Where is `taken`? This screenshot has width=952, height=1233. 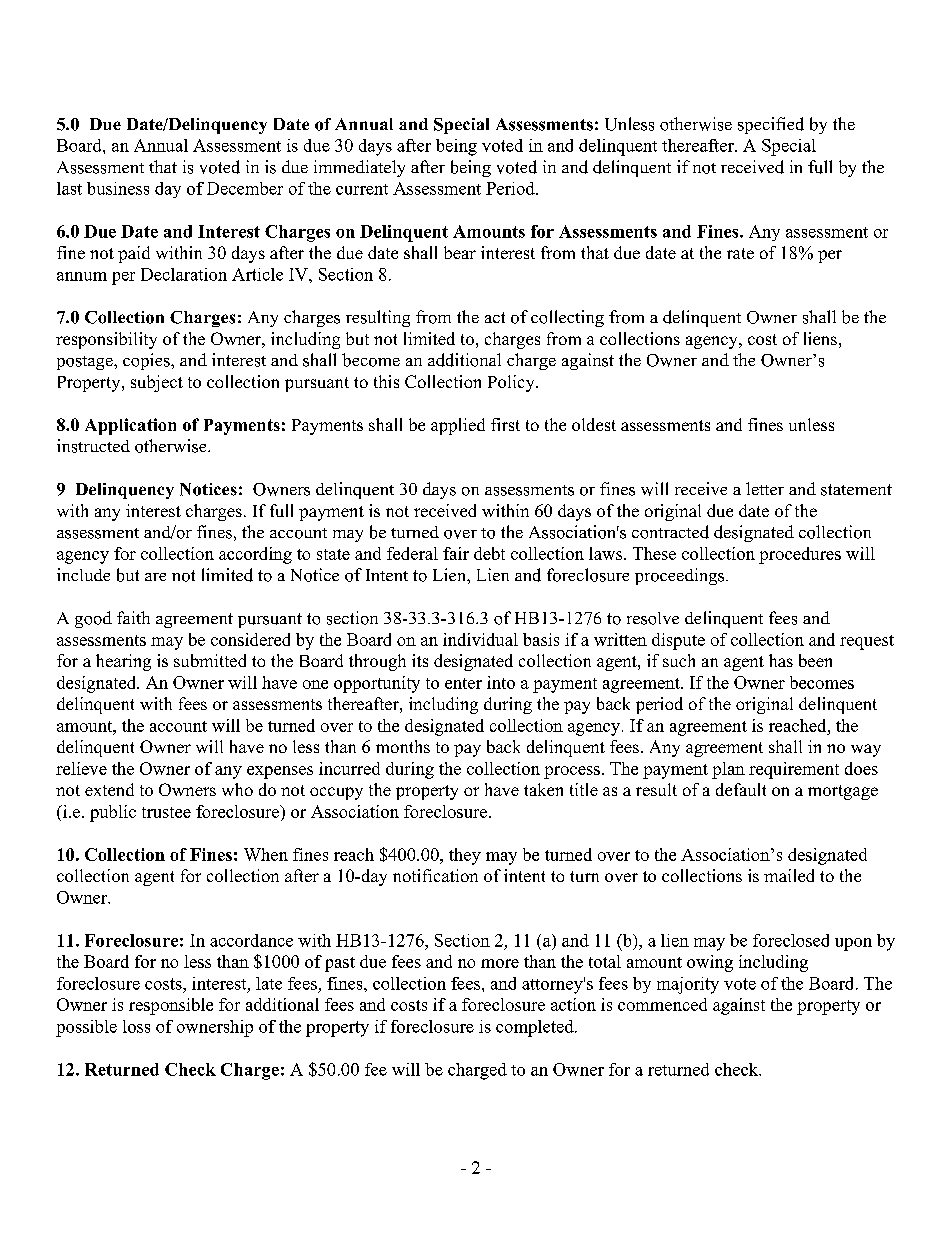
taken is located at coordinates (543, 789).
